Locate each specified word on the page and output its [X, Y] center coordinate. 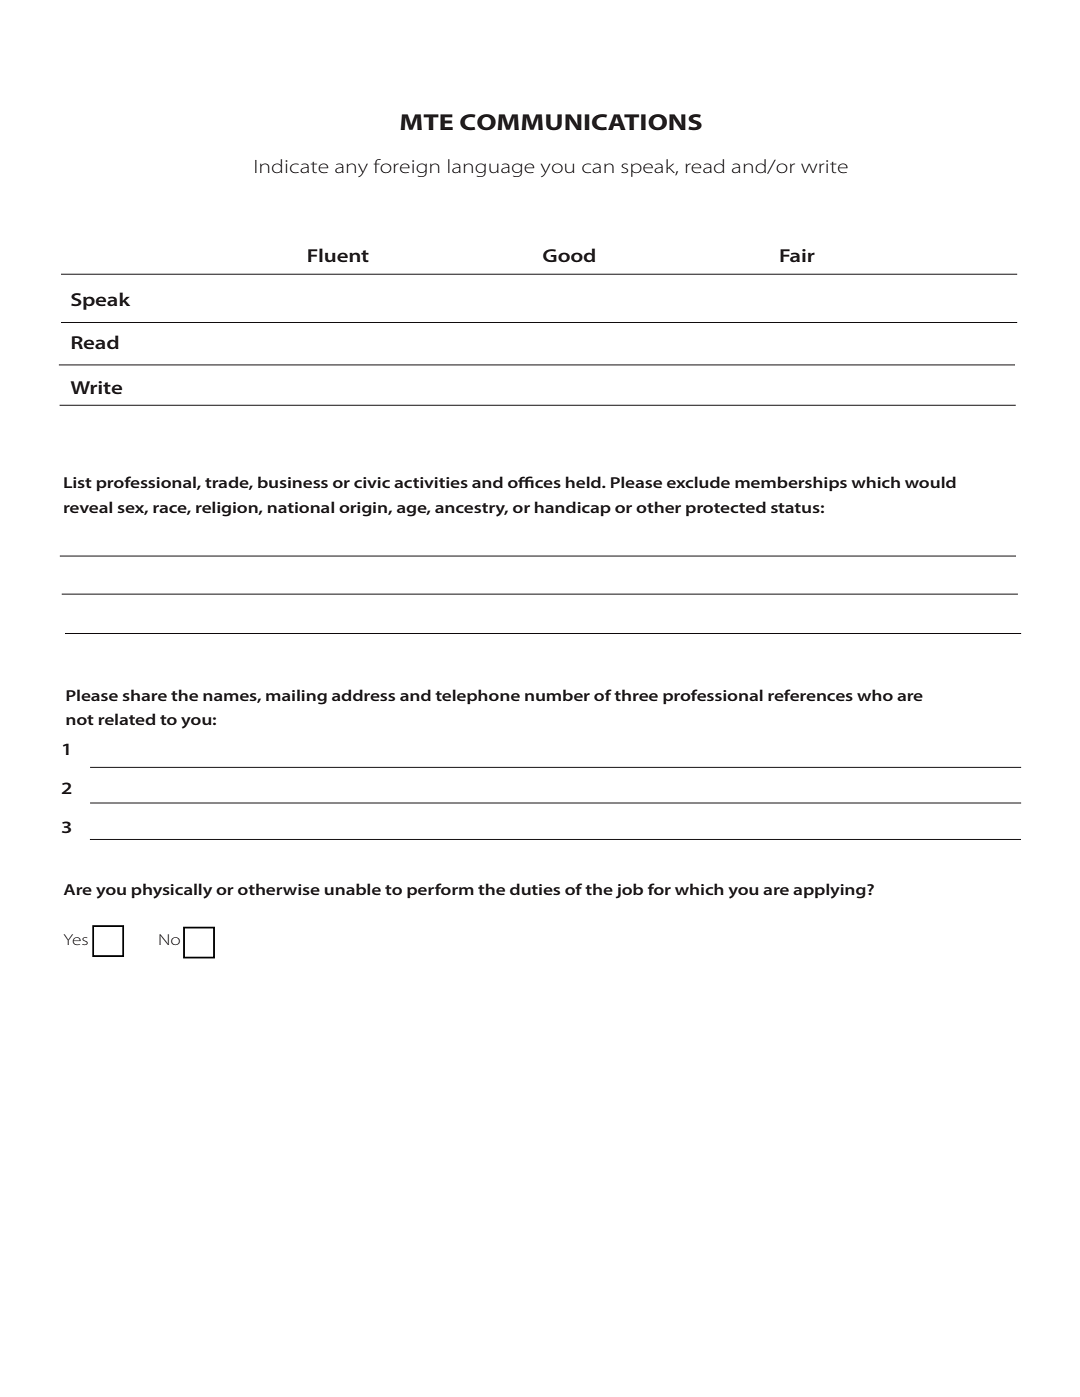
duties [535, 889]
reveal [88, 507]
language [491, 168]
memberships [791, 483]
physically [172, 891]
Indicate [292, 166]
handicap [573, 508]
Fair [797, 255]
